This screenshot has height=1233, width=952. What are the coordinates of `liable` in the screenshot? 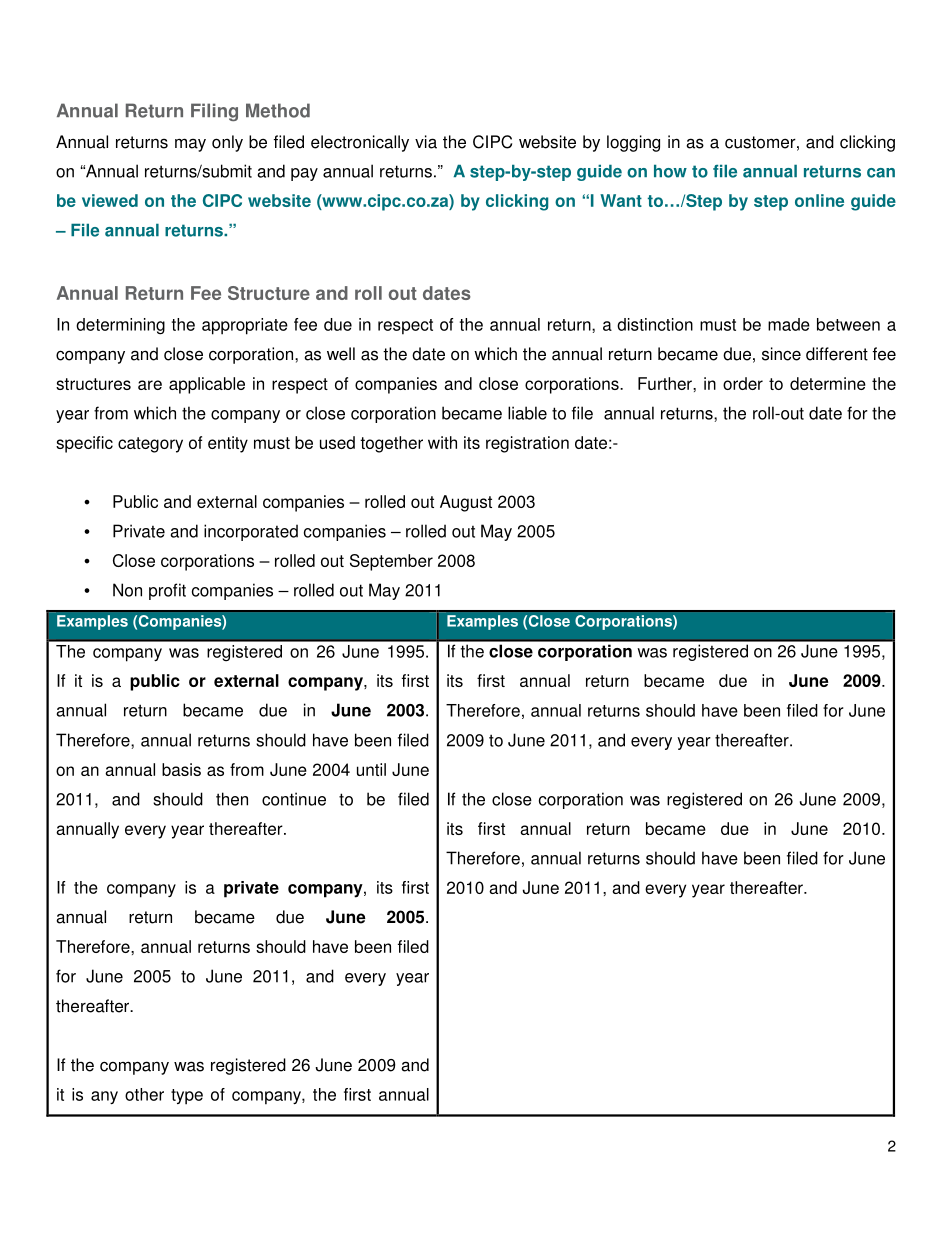 It's located at (527, 413).
